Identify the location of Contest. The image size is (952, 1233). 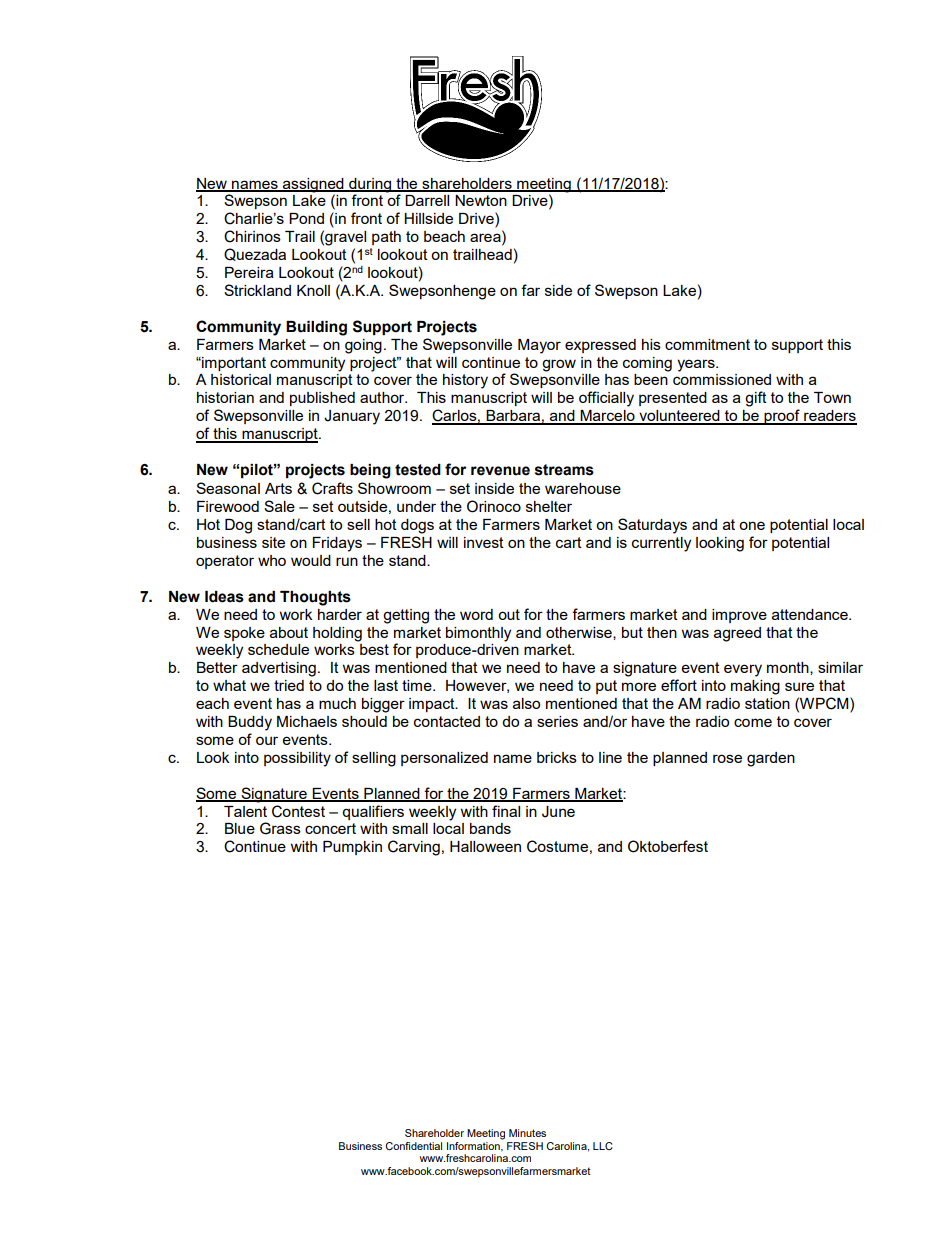
(298, 811).
